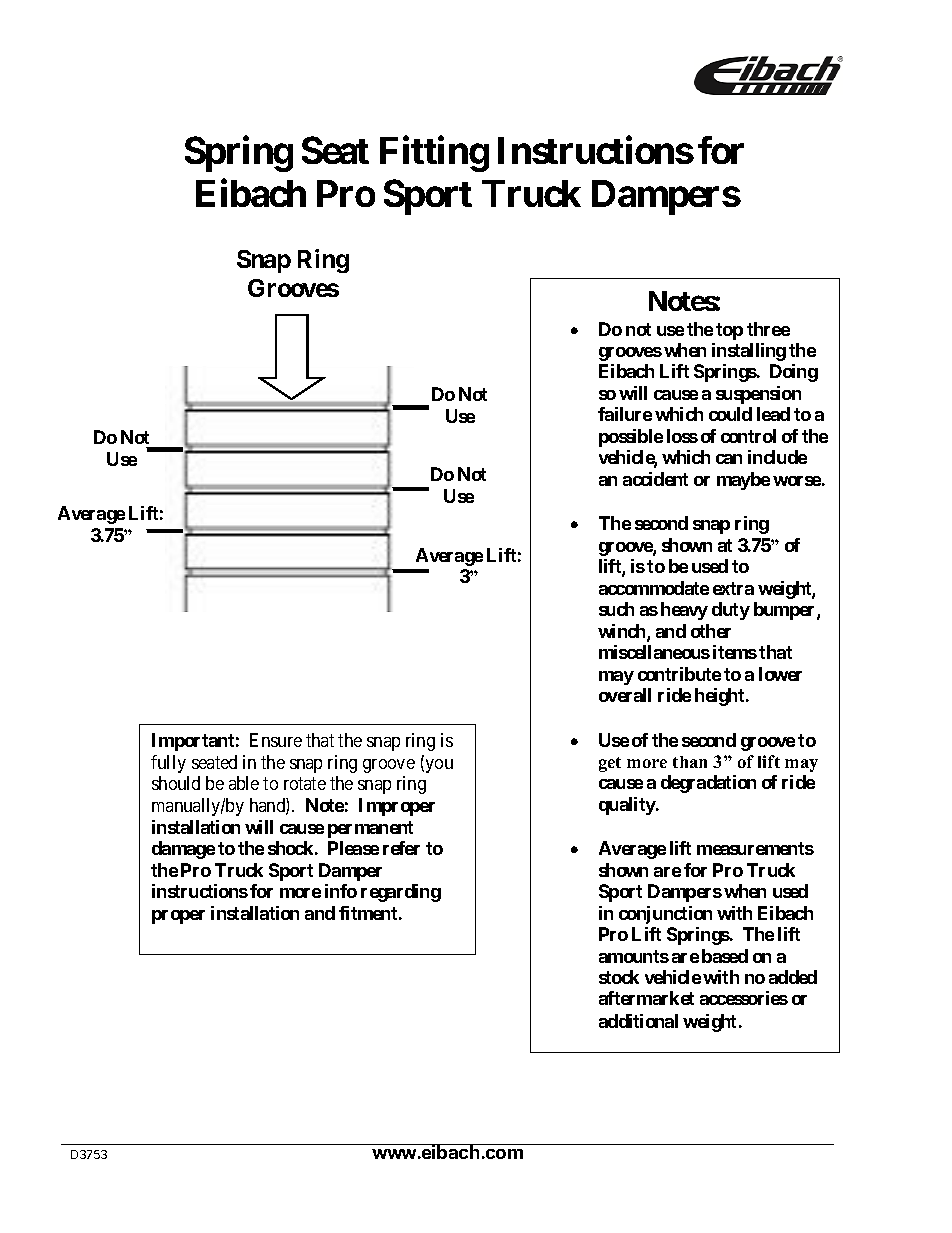  I want to click on such, so click(616, 609).
